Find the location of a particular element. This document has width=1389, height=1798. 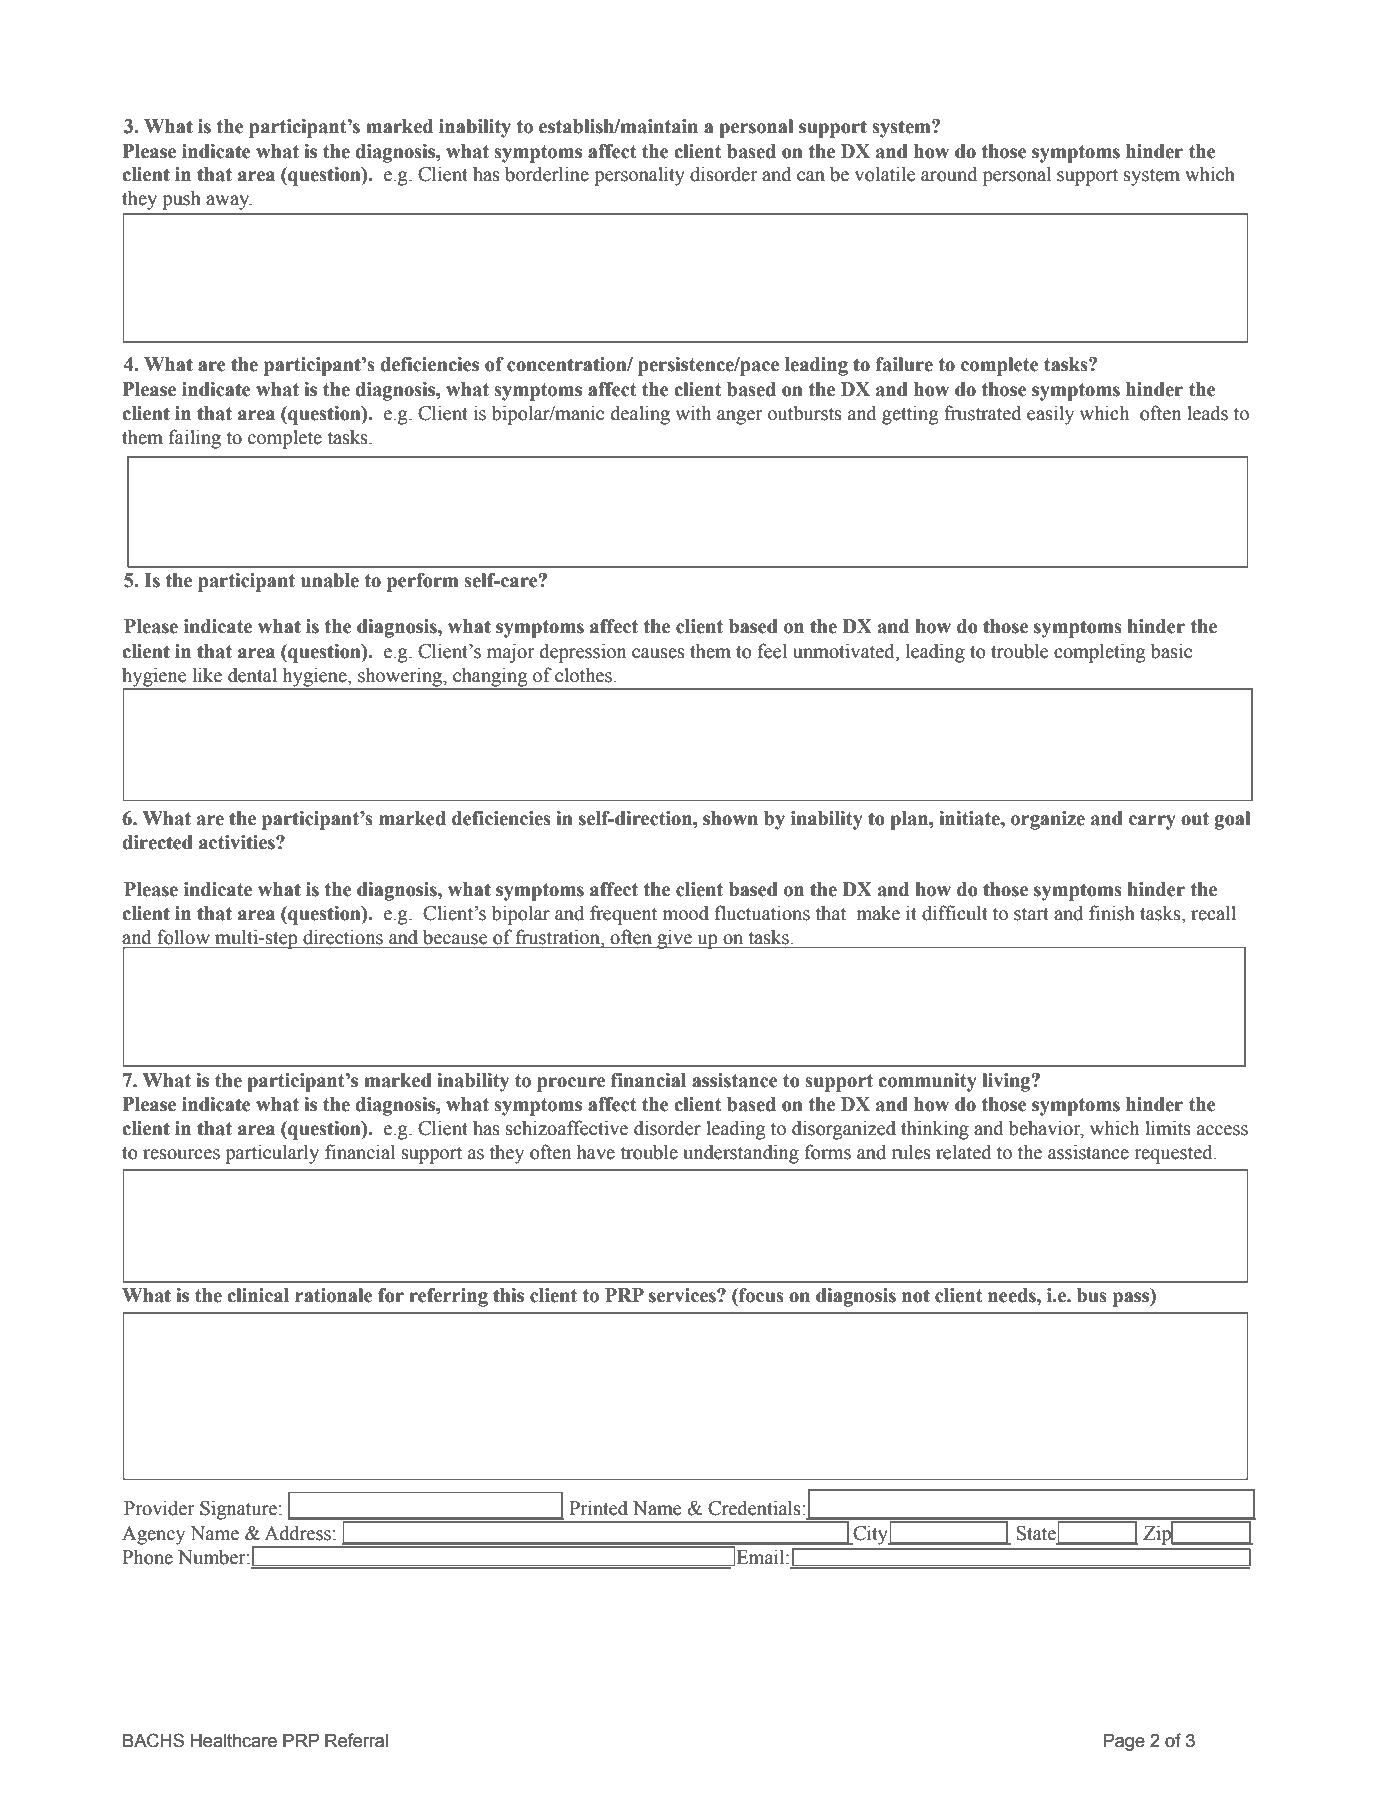

Referral is located at coordinates (356, 1740).
